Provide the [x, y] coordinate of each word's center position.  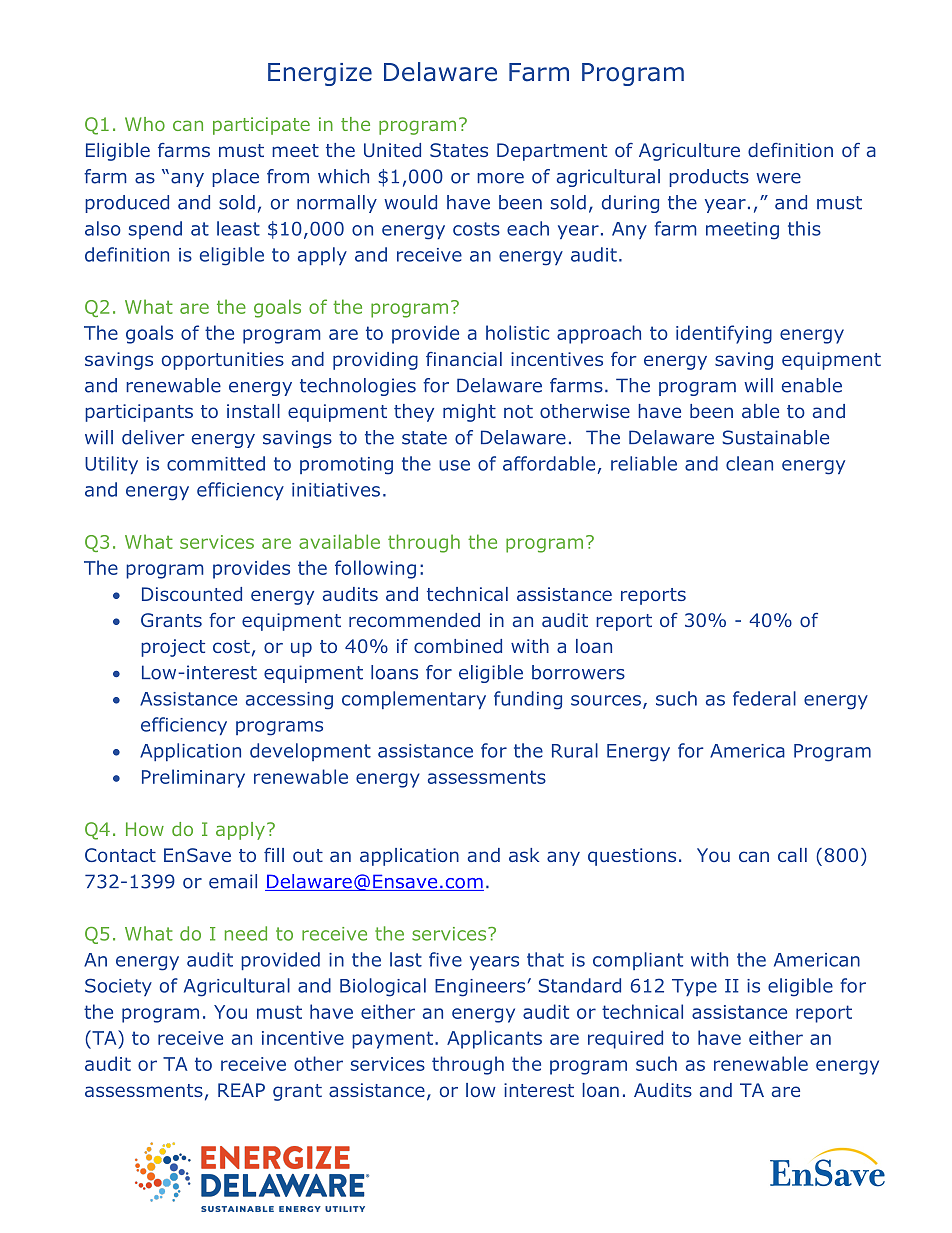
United [392, 150]
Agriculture [689, 152]
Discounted [192, 594]
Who [145, 124]
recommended [414, 620]
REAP [241, 1090]
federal [764, 698]
